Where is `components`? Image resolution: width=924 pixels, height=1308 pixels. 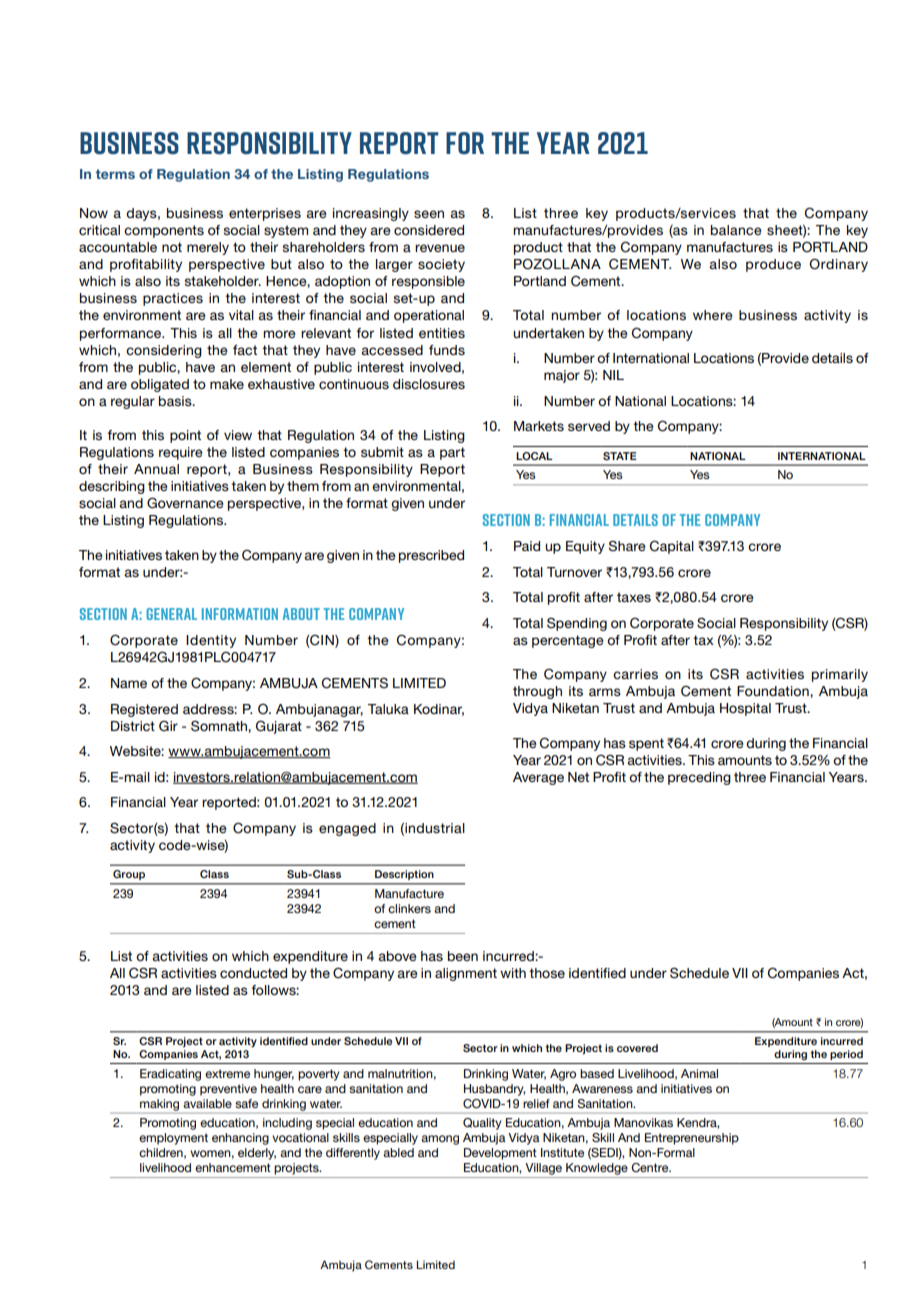
components is located at coordinates (164, 231).
